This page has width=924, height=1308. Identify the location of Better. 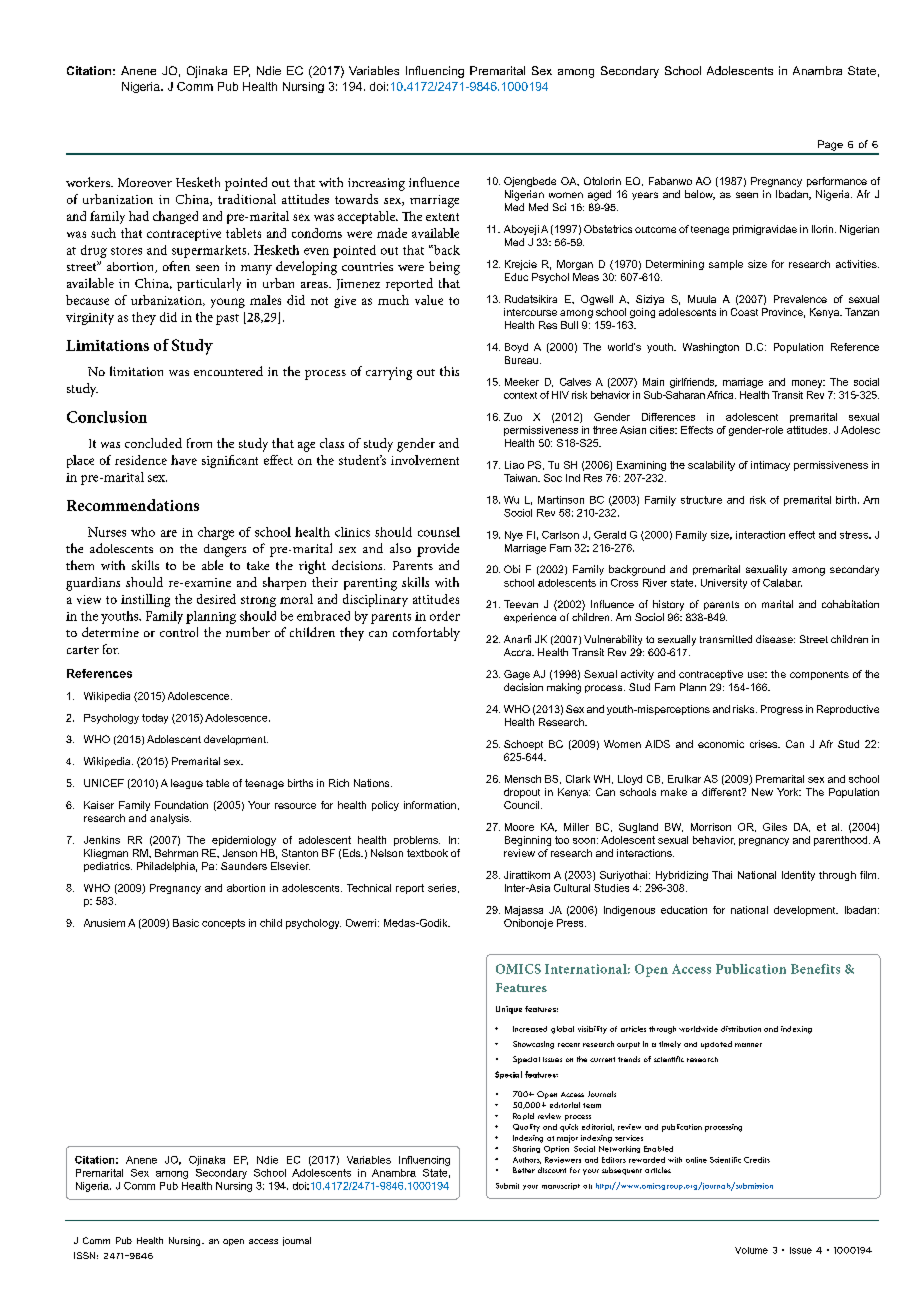
(524, 1170).
